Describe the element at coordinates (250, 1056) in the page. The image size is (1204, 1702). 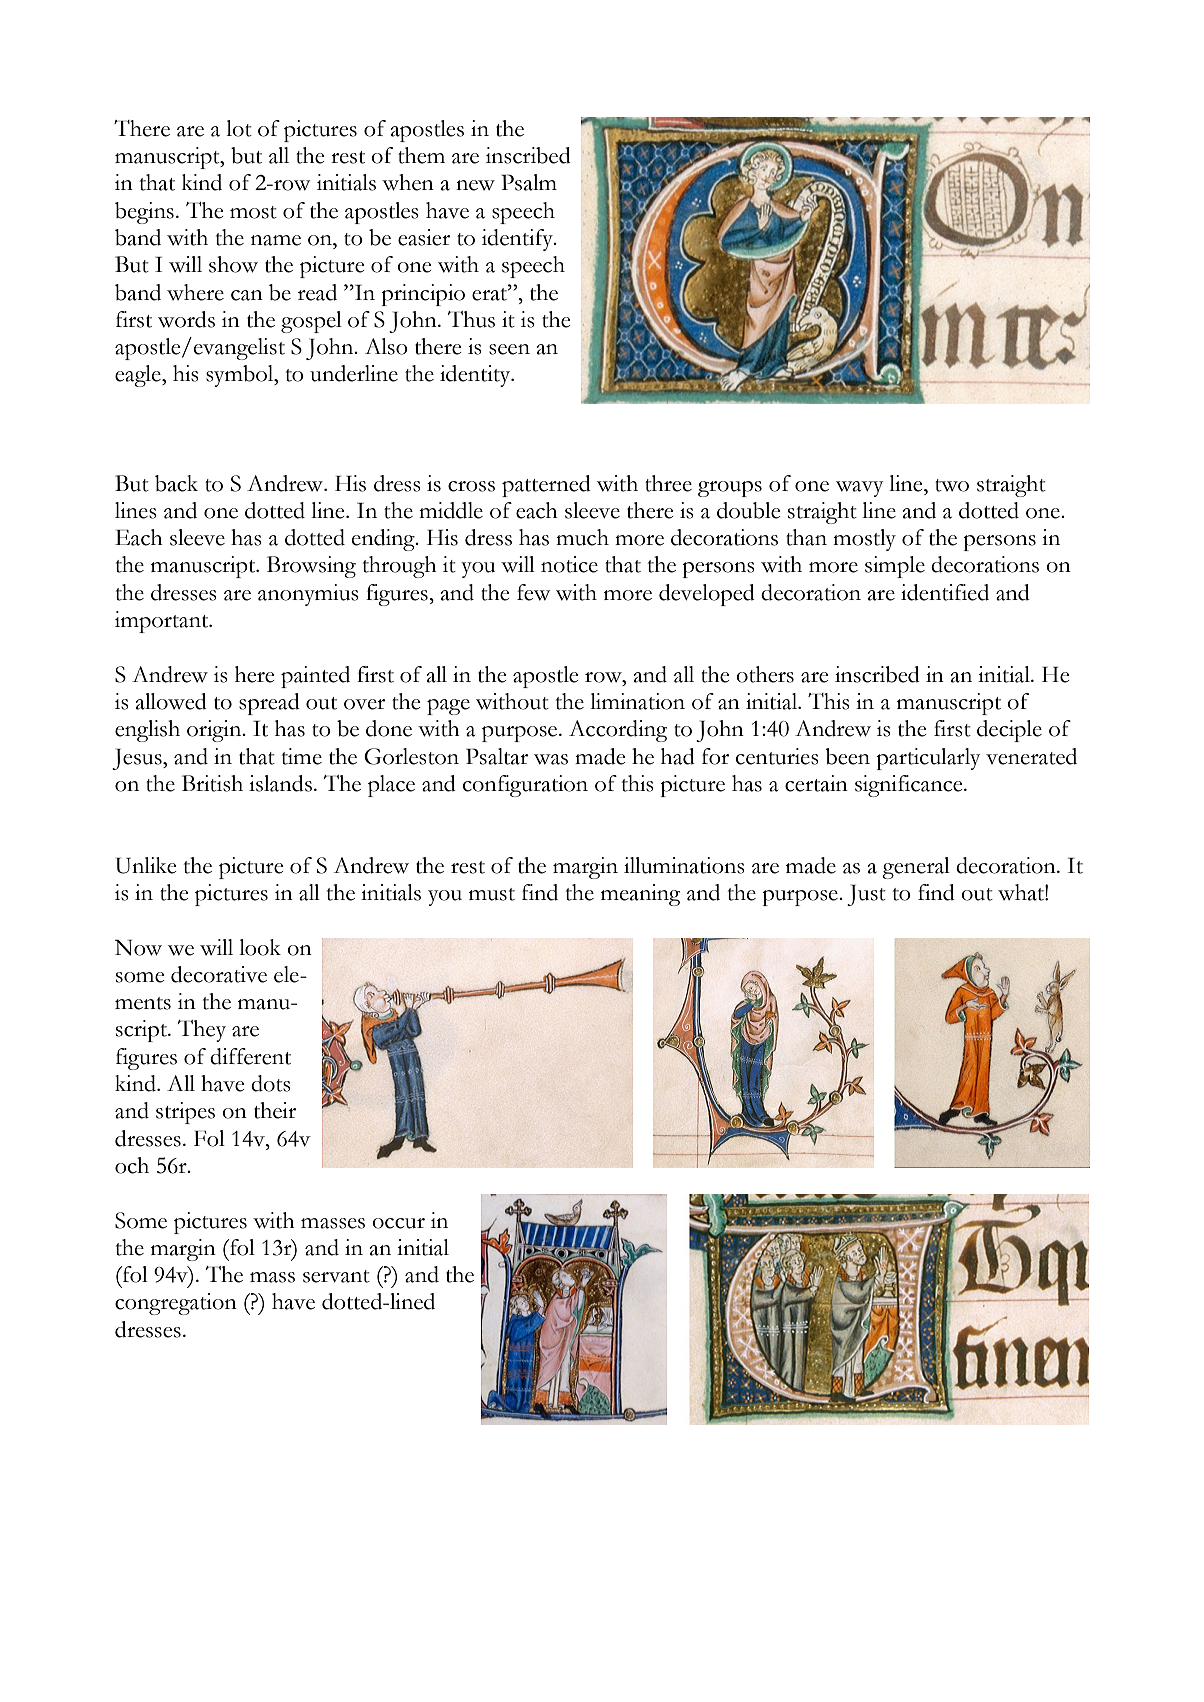
I see `different` at that location.
